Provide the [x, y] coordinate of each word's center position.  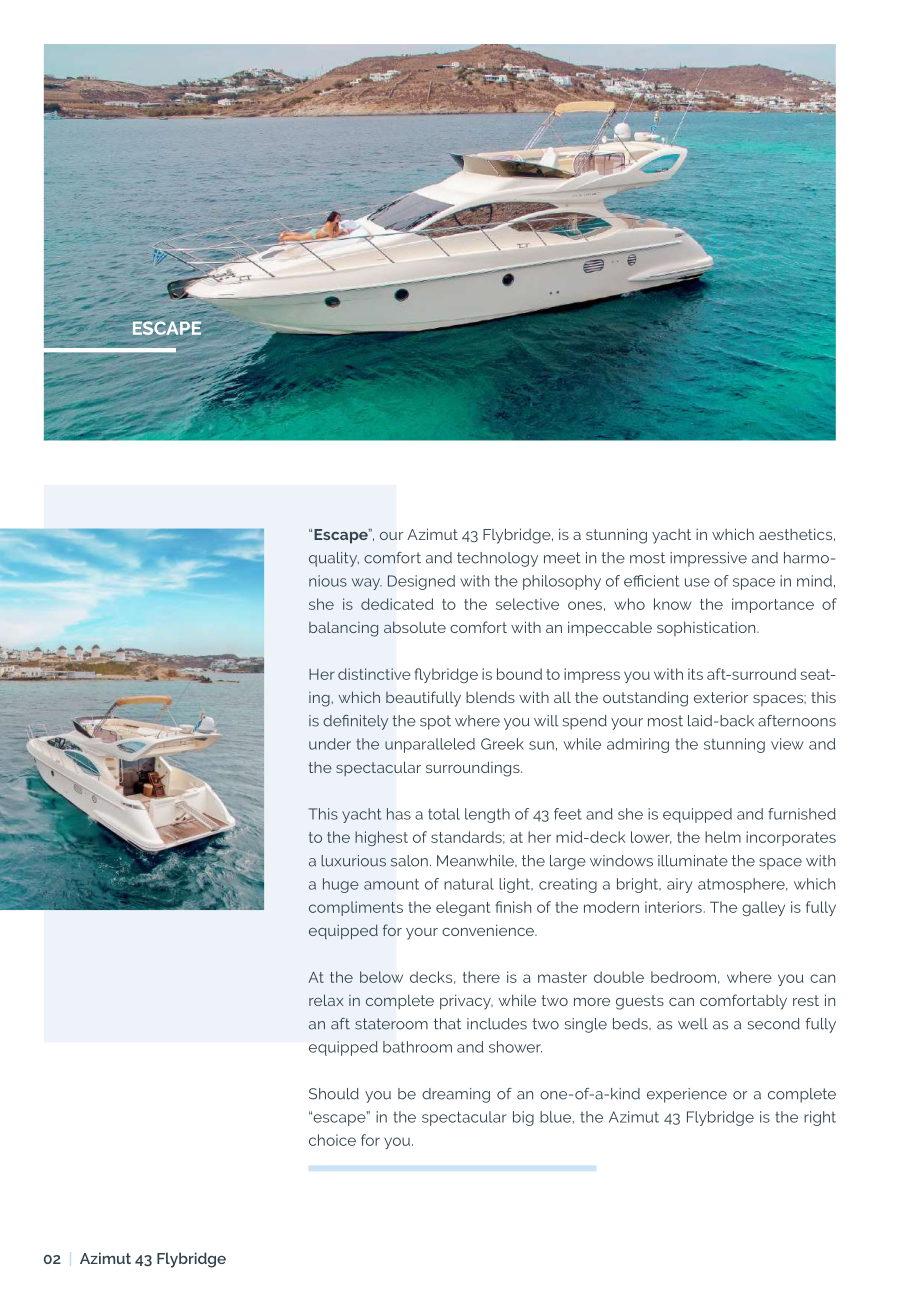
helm [723, 837]
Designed [421, 582]
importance [773, 605]
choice [332, 1140]
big [523, 1118]
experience [687, 1095]
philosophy [562, 582]
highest [381, 838]
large [568, 862]
